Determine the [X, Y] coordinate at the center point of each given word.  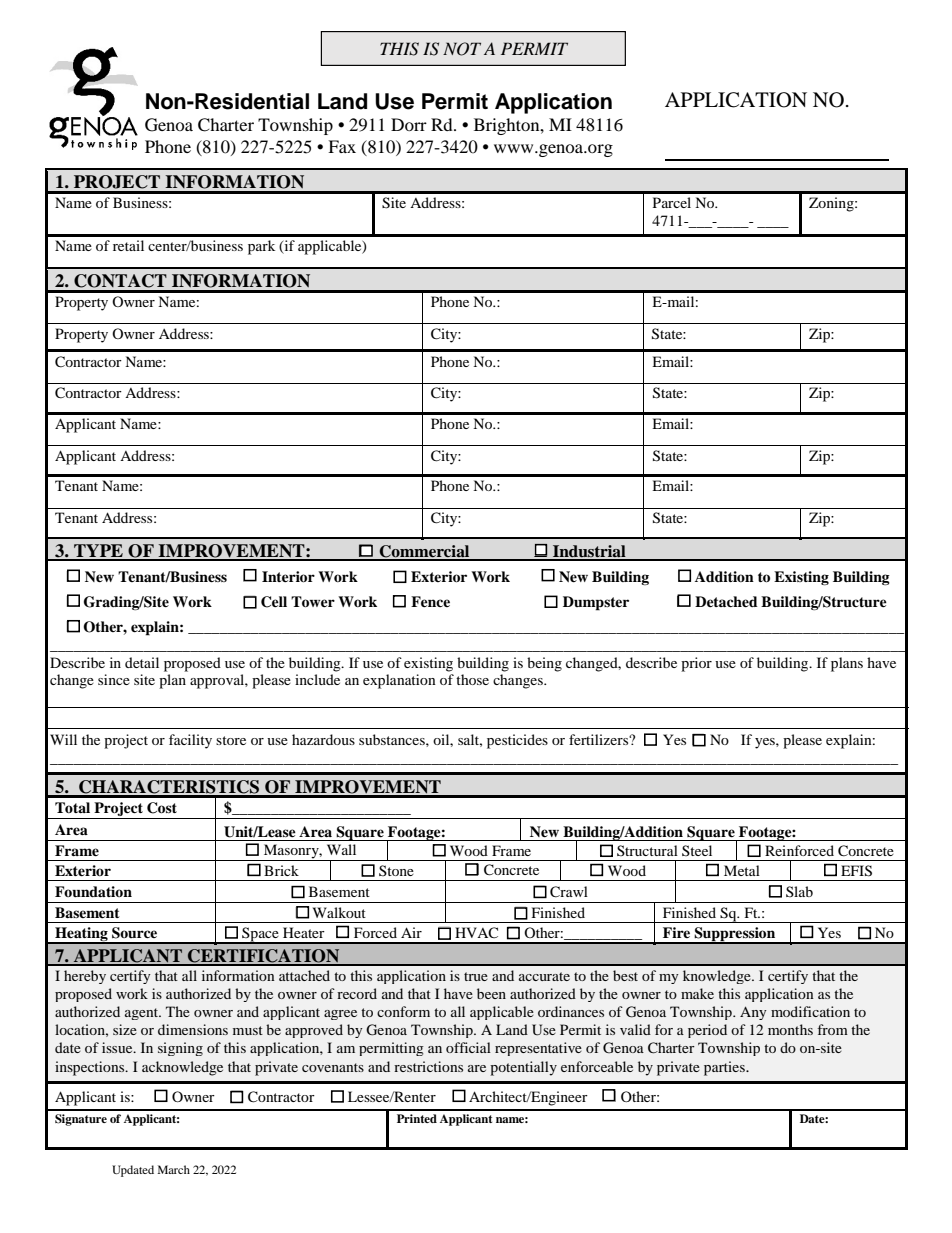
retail [128, 245]
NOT [462, 49]
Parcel [672, 202]
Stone [396, 870]
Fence [430, 601]
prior [696, 664]
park [261, 247]
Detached [726, 601]
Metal [742, 870]
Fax [342, 146]
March [174, 1169]
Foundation [93, 892]
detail [142, 662]
